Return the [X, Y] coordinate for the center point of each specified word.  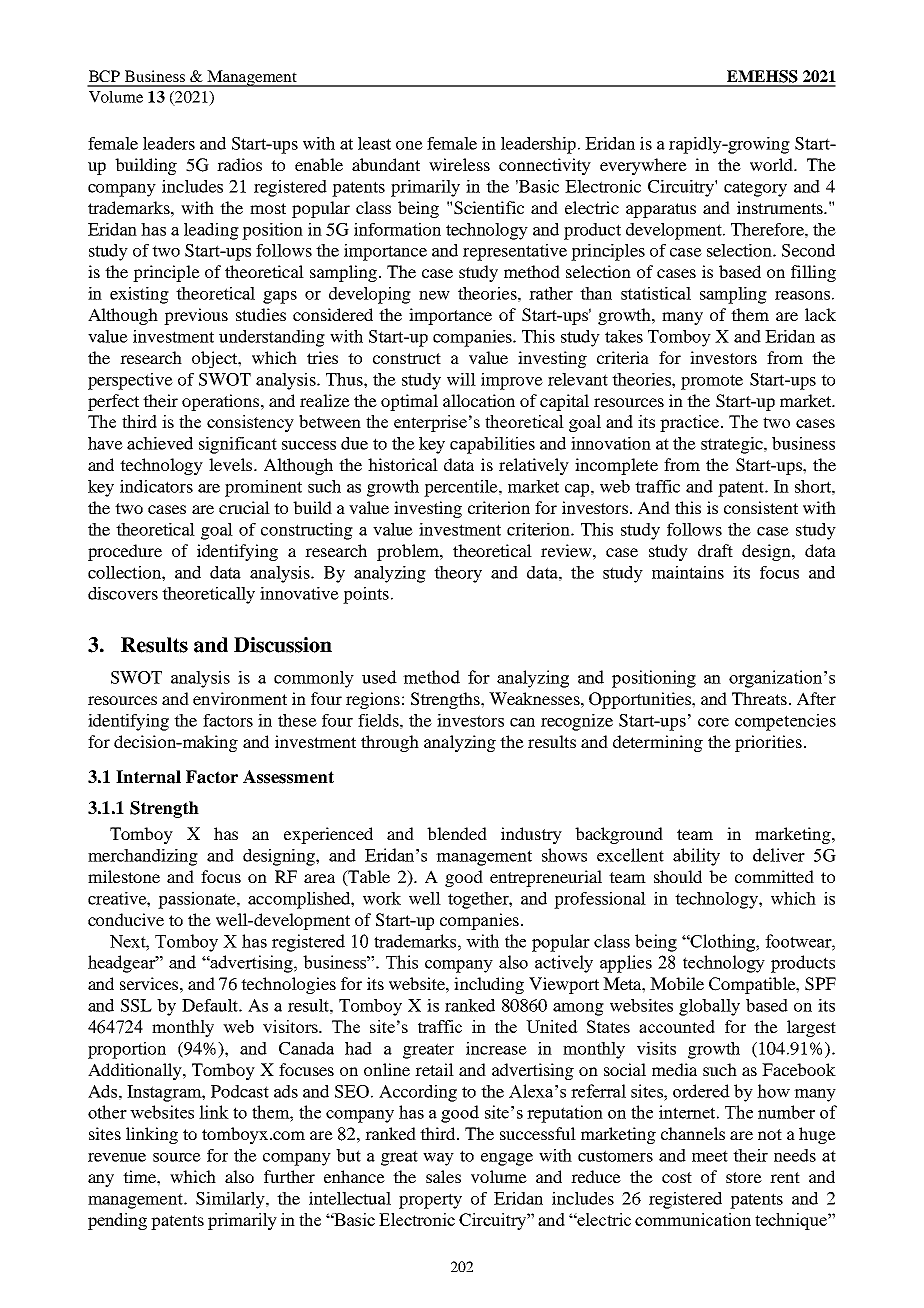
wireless [459, 164]
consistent [761, 507]
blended [457, 833]
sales [443, 1176]
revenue [117, 1157]
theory [458, 574]
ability [696, 857]
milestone [124, 876]
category [755, 189]
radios [239, 164]
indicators [156, 486]
